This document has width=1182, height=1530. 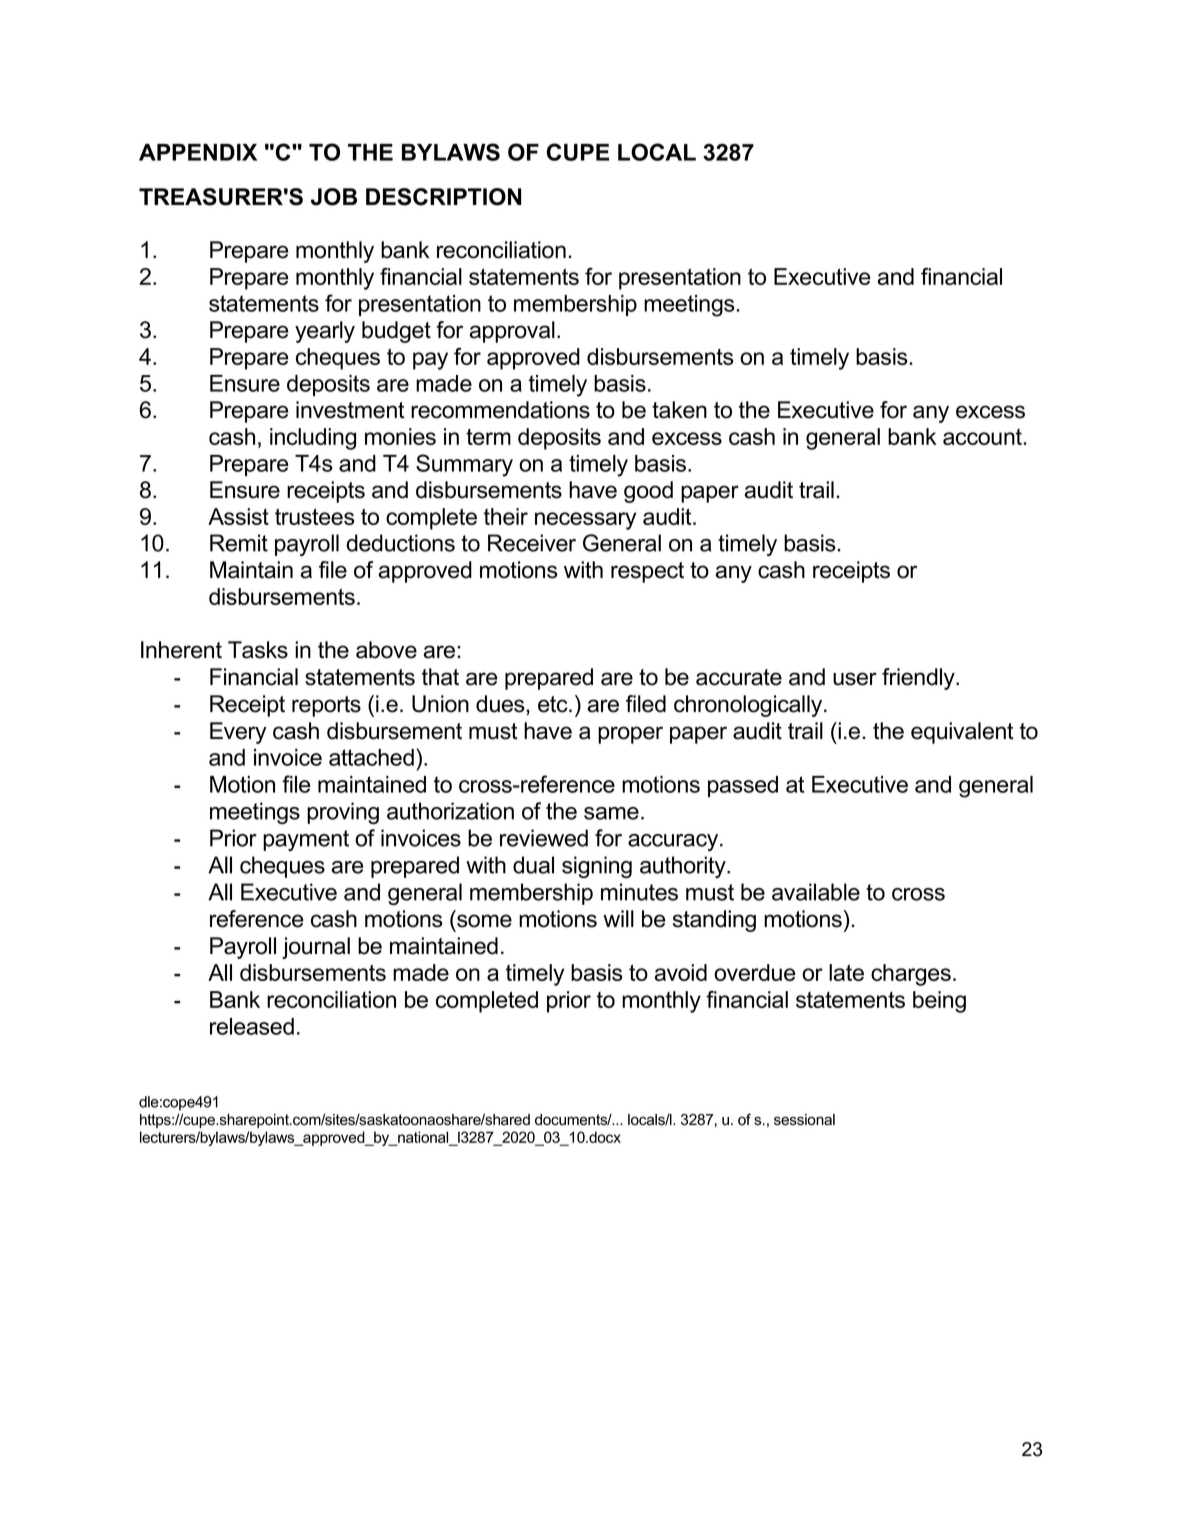 I want to click on released, so click(x=252, y=1026).
